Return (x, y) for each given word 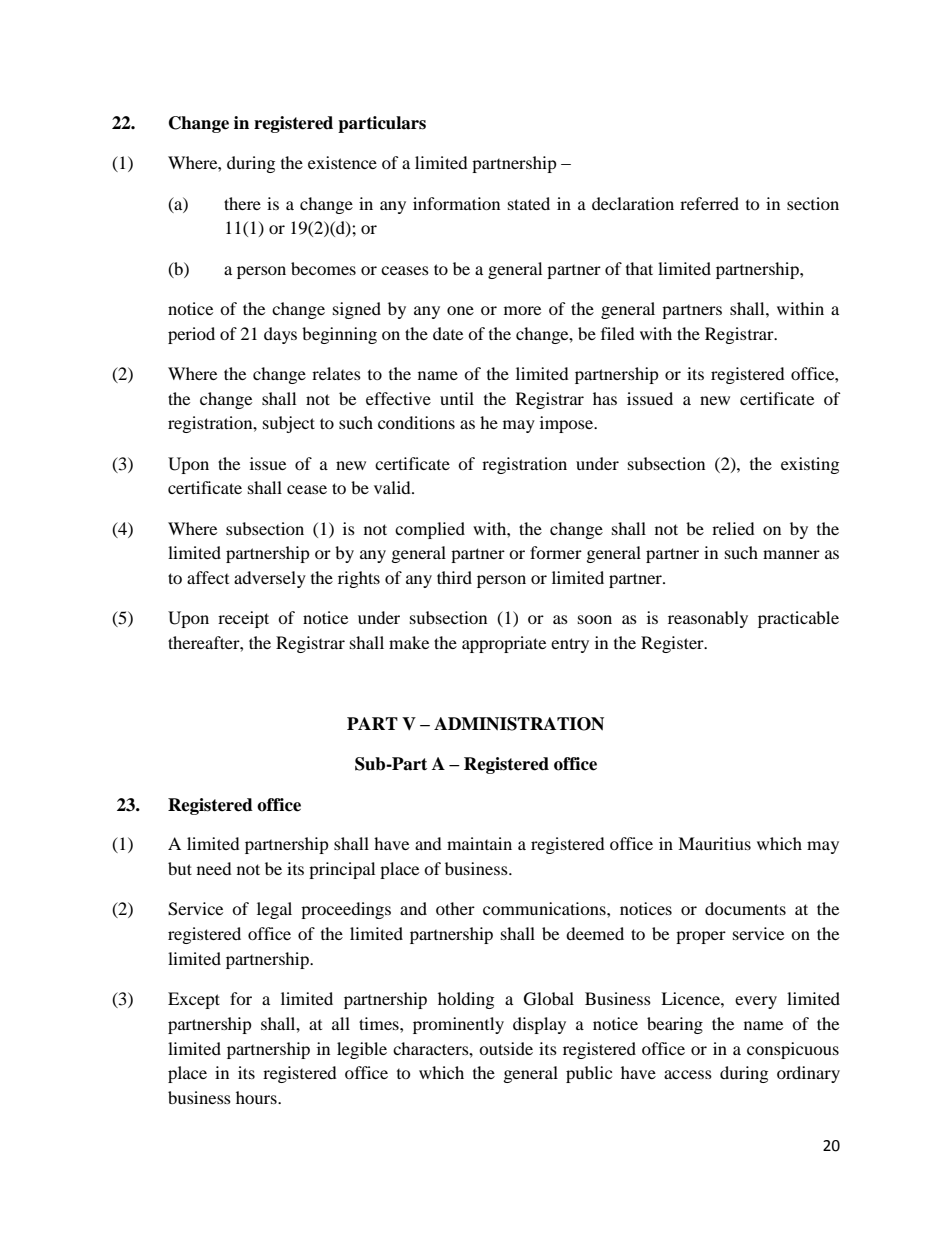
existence (342, 162)
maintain (479, 843)
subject (289, 424)
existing (810, 465)
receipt (243, 619)
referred (709, 203)
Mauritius (714, 843)
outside (506, 1048)
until (457, 398)
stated (529, 203)
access (688, 1074)
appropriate (504, 644)
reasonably (708, 619)
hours (257, 1097)
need (214, 868)
